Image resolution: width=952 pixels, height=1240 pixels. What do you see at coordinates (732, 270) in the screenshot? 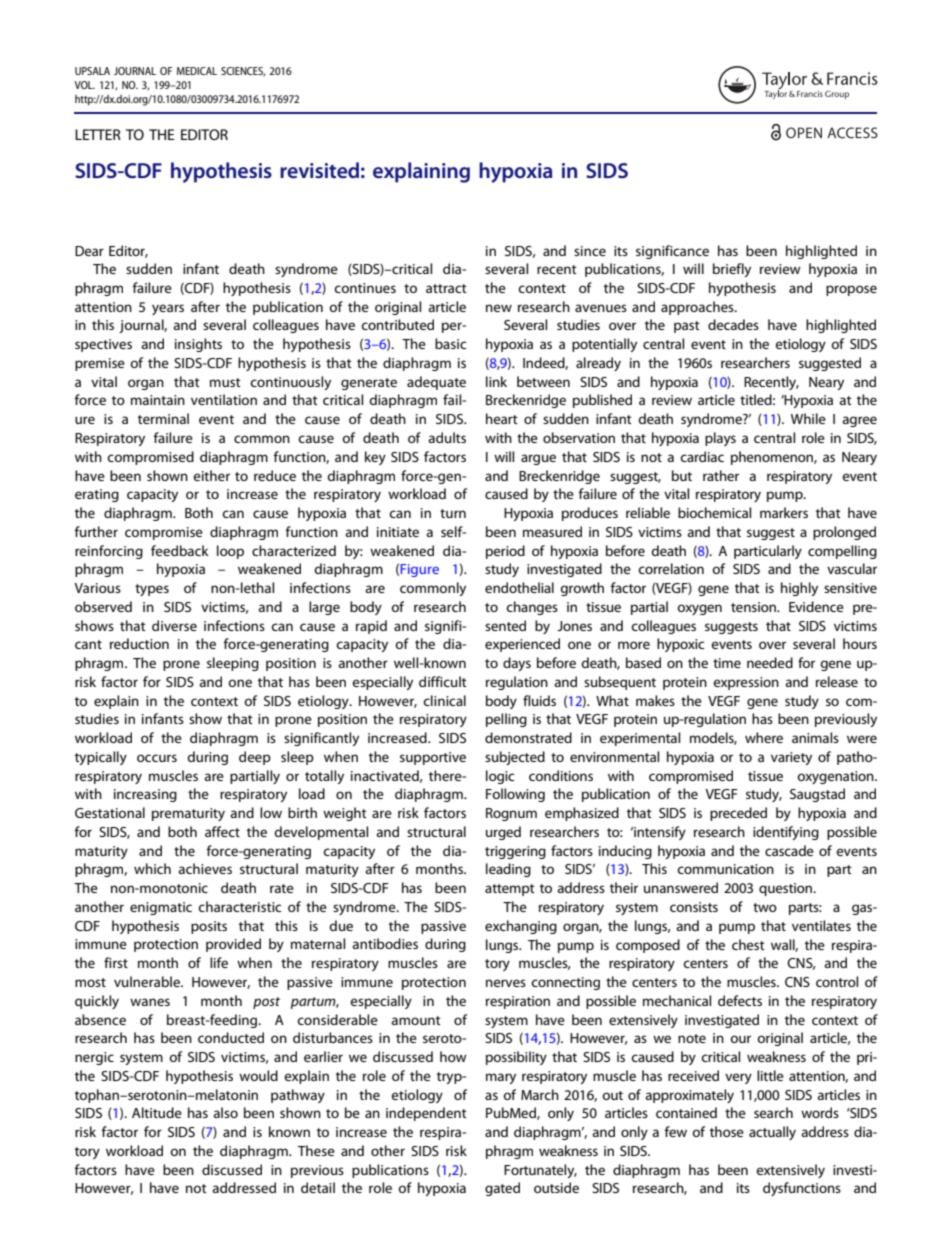
I see `briefly` at bounding box center [732, 270].
